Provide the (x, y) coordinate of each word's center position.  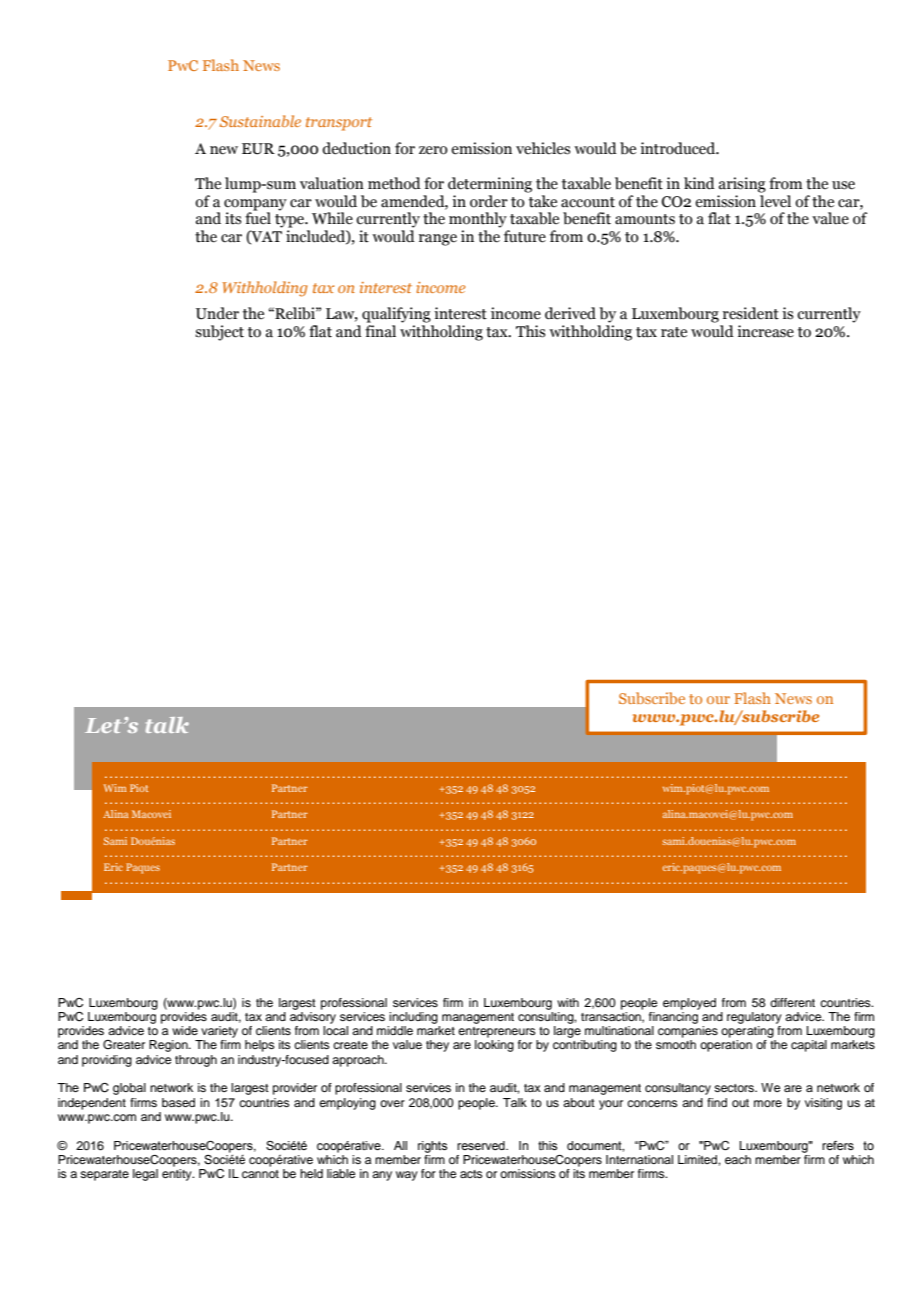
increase (765, 331)
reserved (482, 1145)
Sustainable (260, 121)
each (738, 1159)
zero (433, 150)
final (380, 331)
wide (185, 1030)
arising (742, 185)
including (413, 1018)
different (792, 1002)
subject (219, 333)
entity (178, 1175)
